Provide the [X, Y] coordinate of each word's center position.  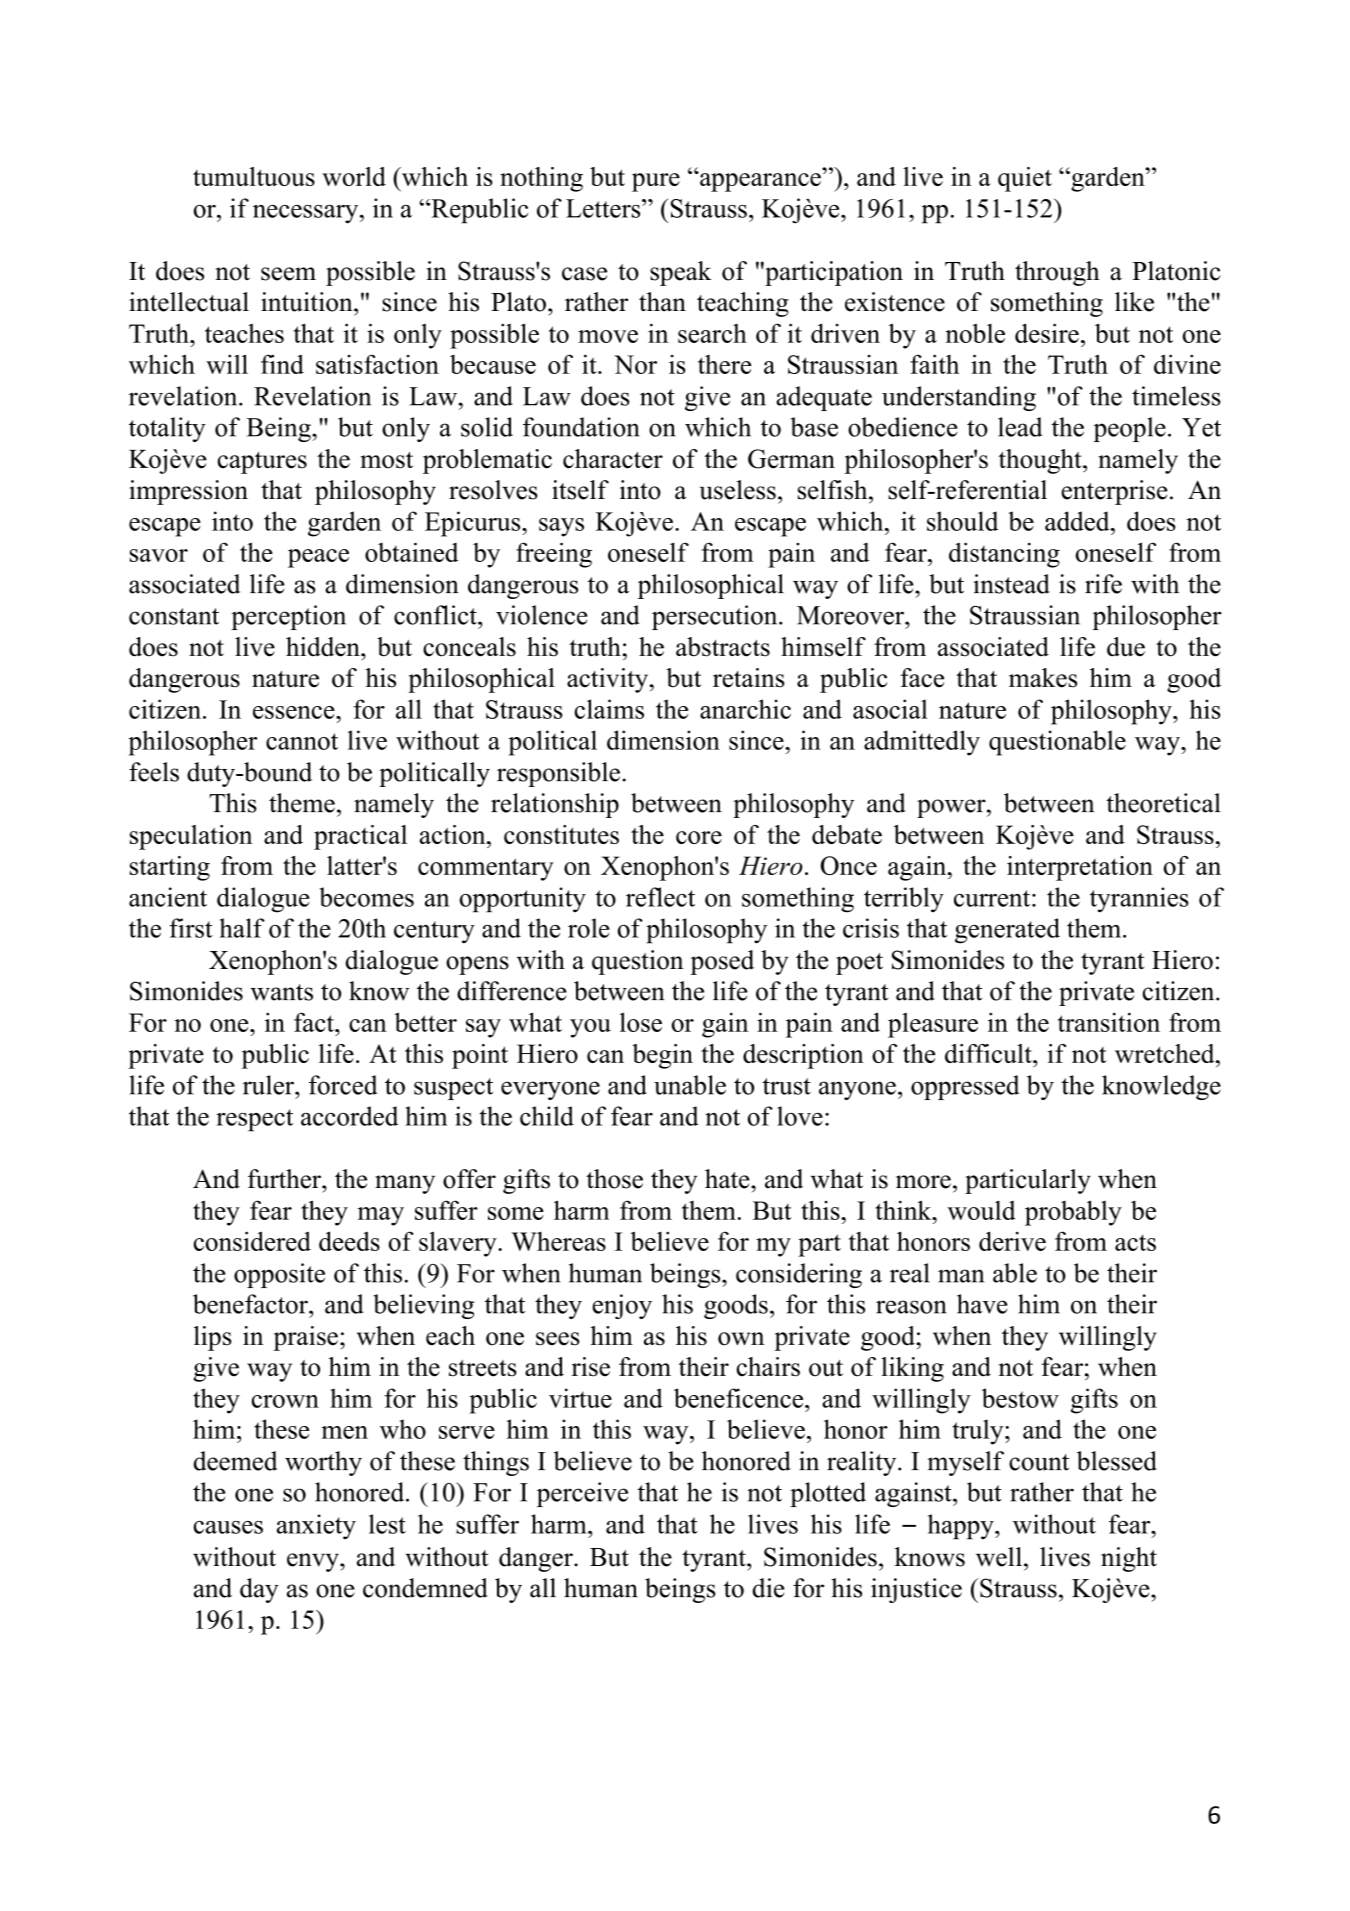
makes [1043, 678]
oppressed [965, 1087]
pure [656, 182]
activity [609, 680]
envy [314, 1562]
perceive [582, 1494]
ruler [269, 1085]
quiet [1025, 179]
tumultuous [254, 176]
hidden [324, 647]
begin [662, 1056]
